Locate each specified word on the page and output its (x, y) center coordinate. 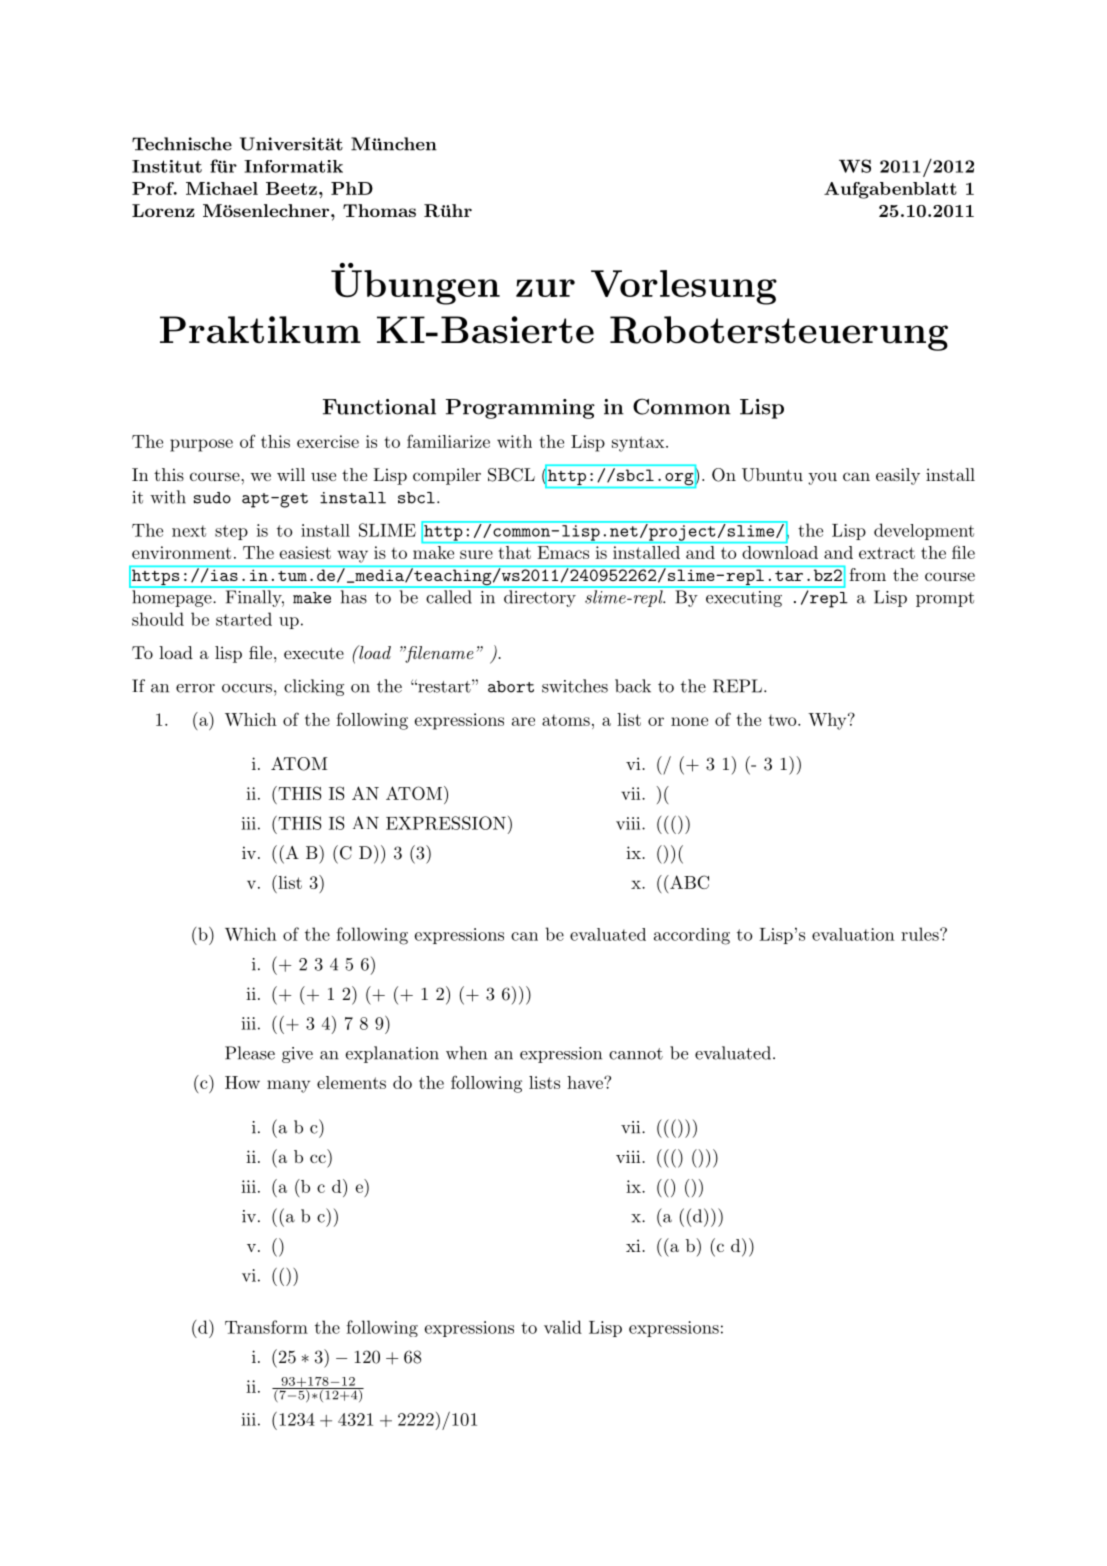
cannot (636, 1054)
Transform (266, 1327)
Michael (222, 188)
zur (545, 288)
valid (563, 1327)
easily (898, 476)
